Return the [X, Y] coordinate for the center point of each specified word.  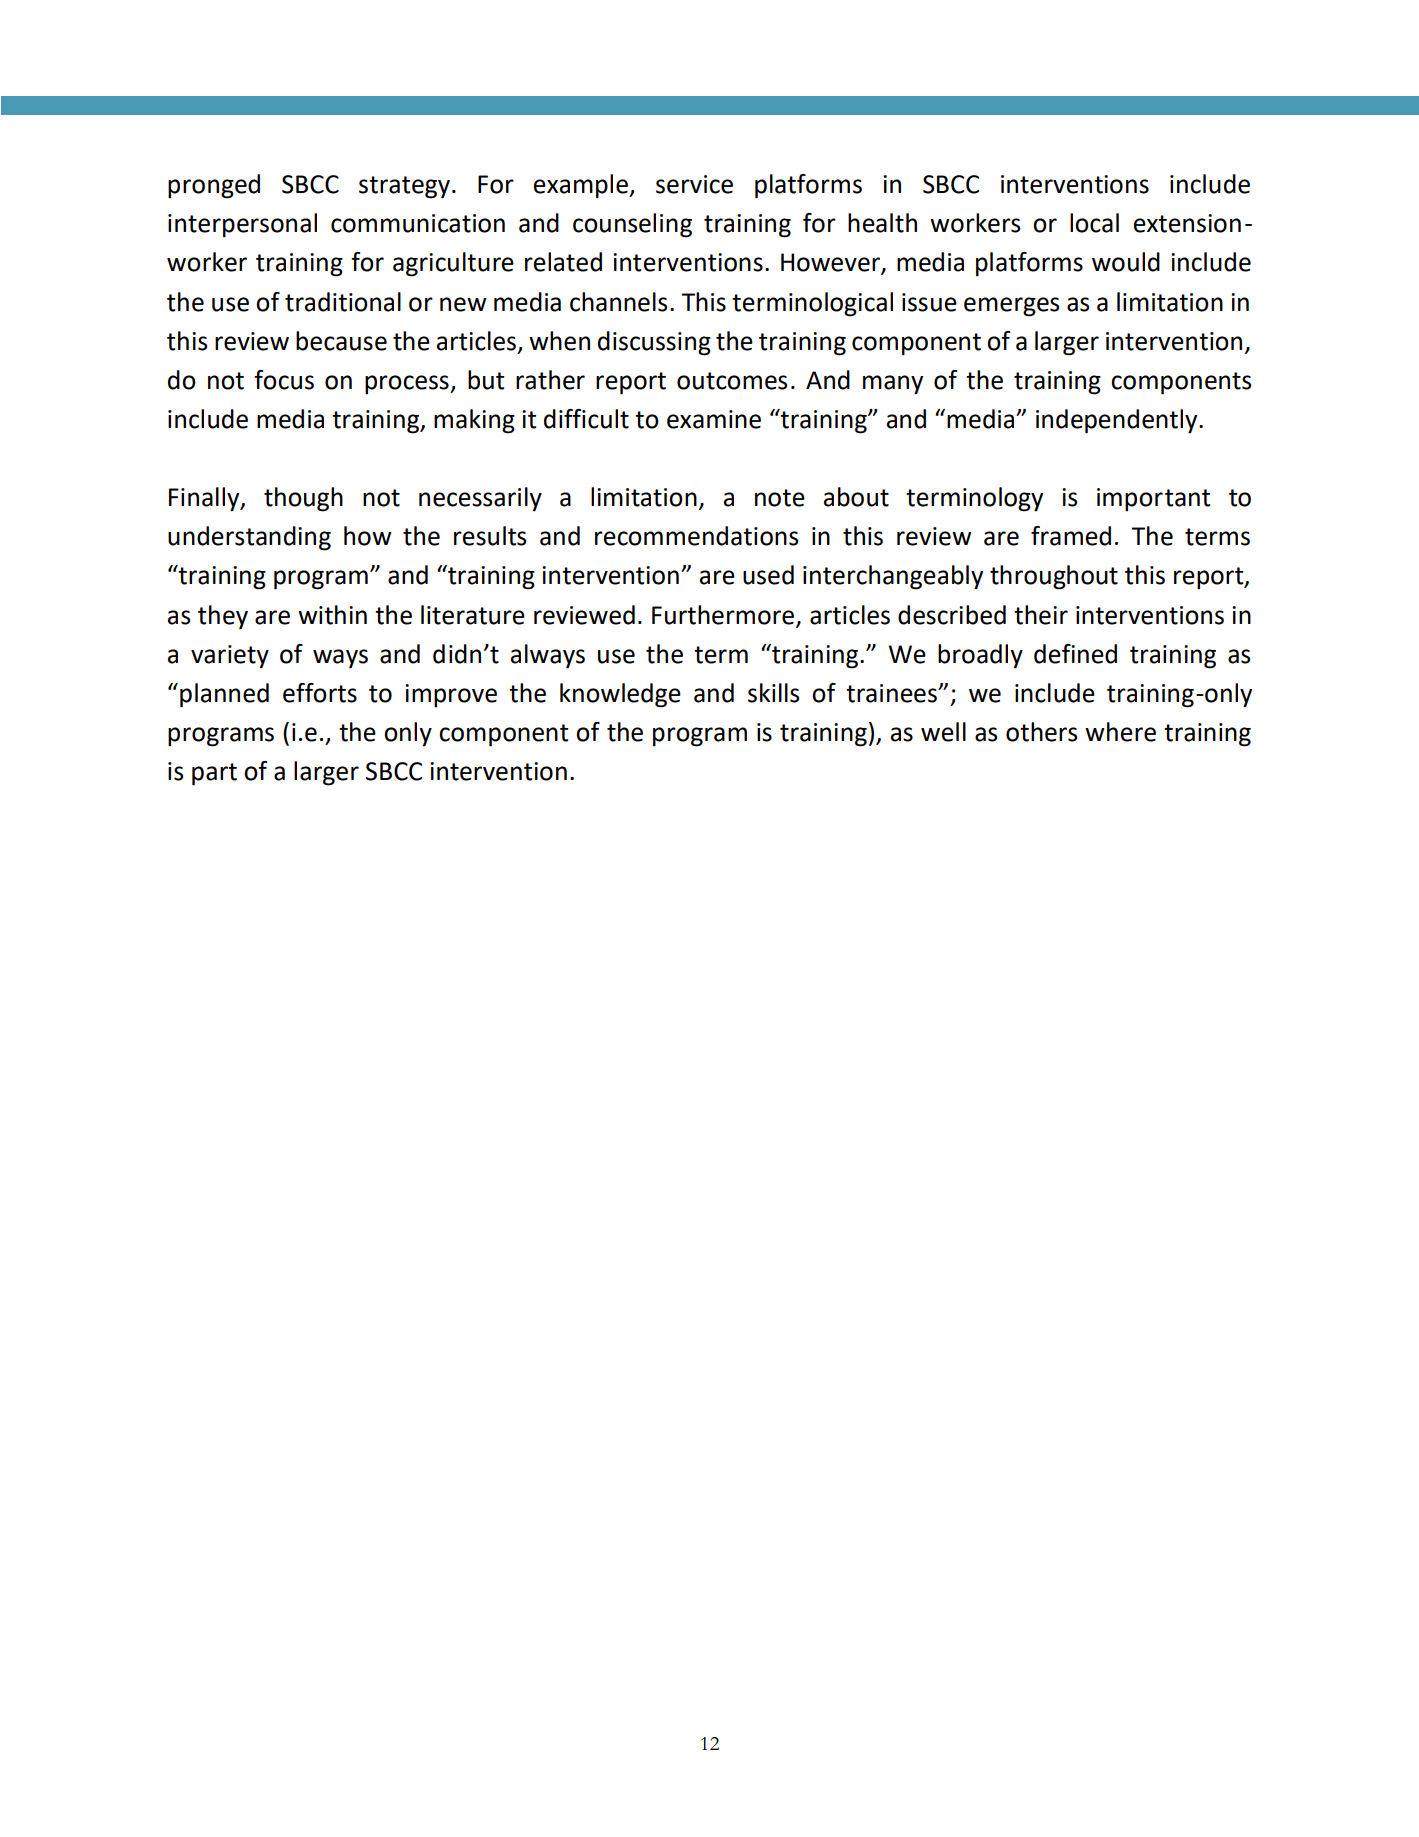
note [780, 498]
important [1153, 500]
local [1094, 223]
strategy [406, 187]
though [303, 499]
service [694, 184]
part [214, 774]
